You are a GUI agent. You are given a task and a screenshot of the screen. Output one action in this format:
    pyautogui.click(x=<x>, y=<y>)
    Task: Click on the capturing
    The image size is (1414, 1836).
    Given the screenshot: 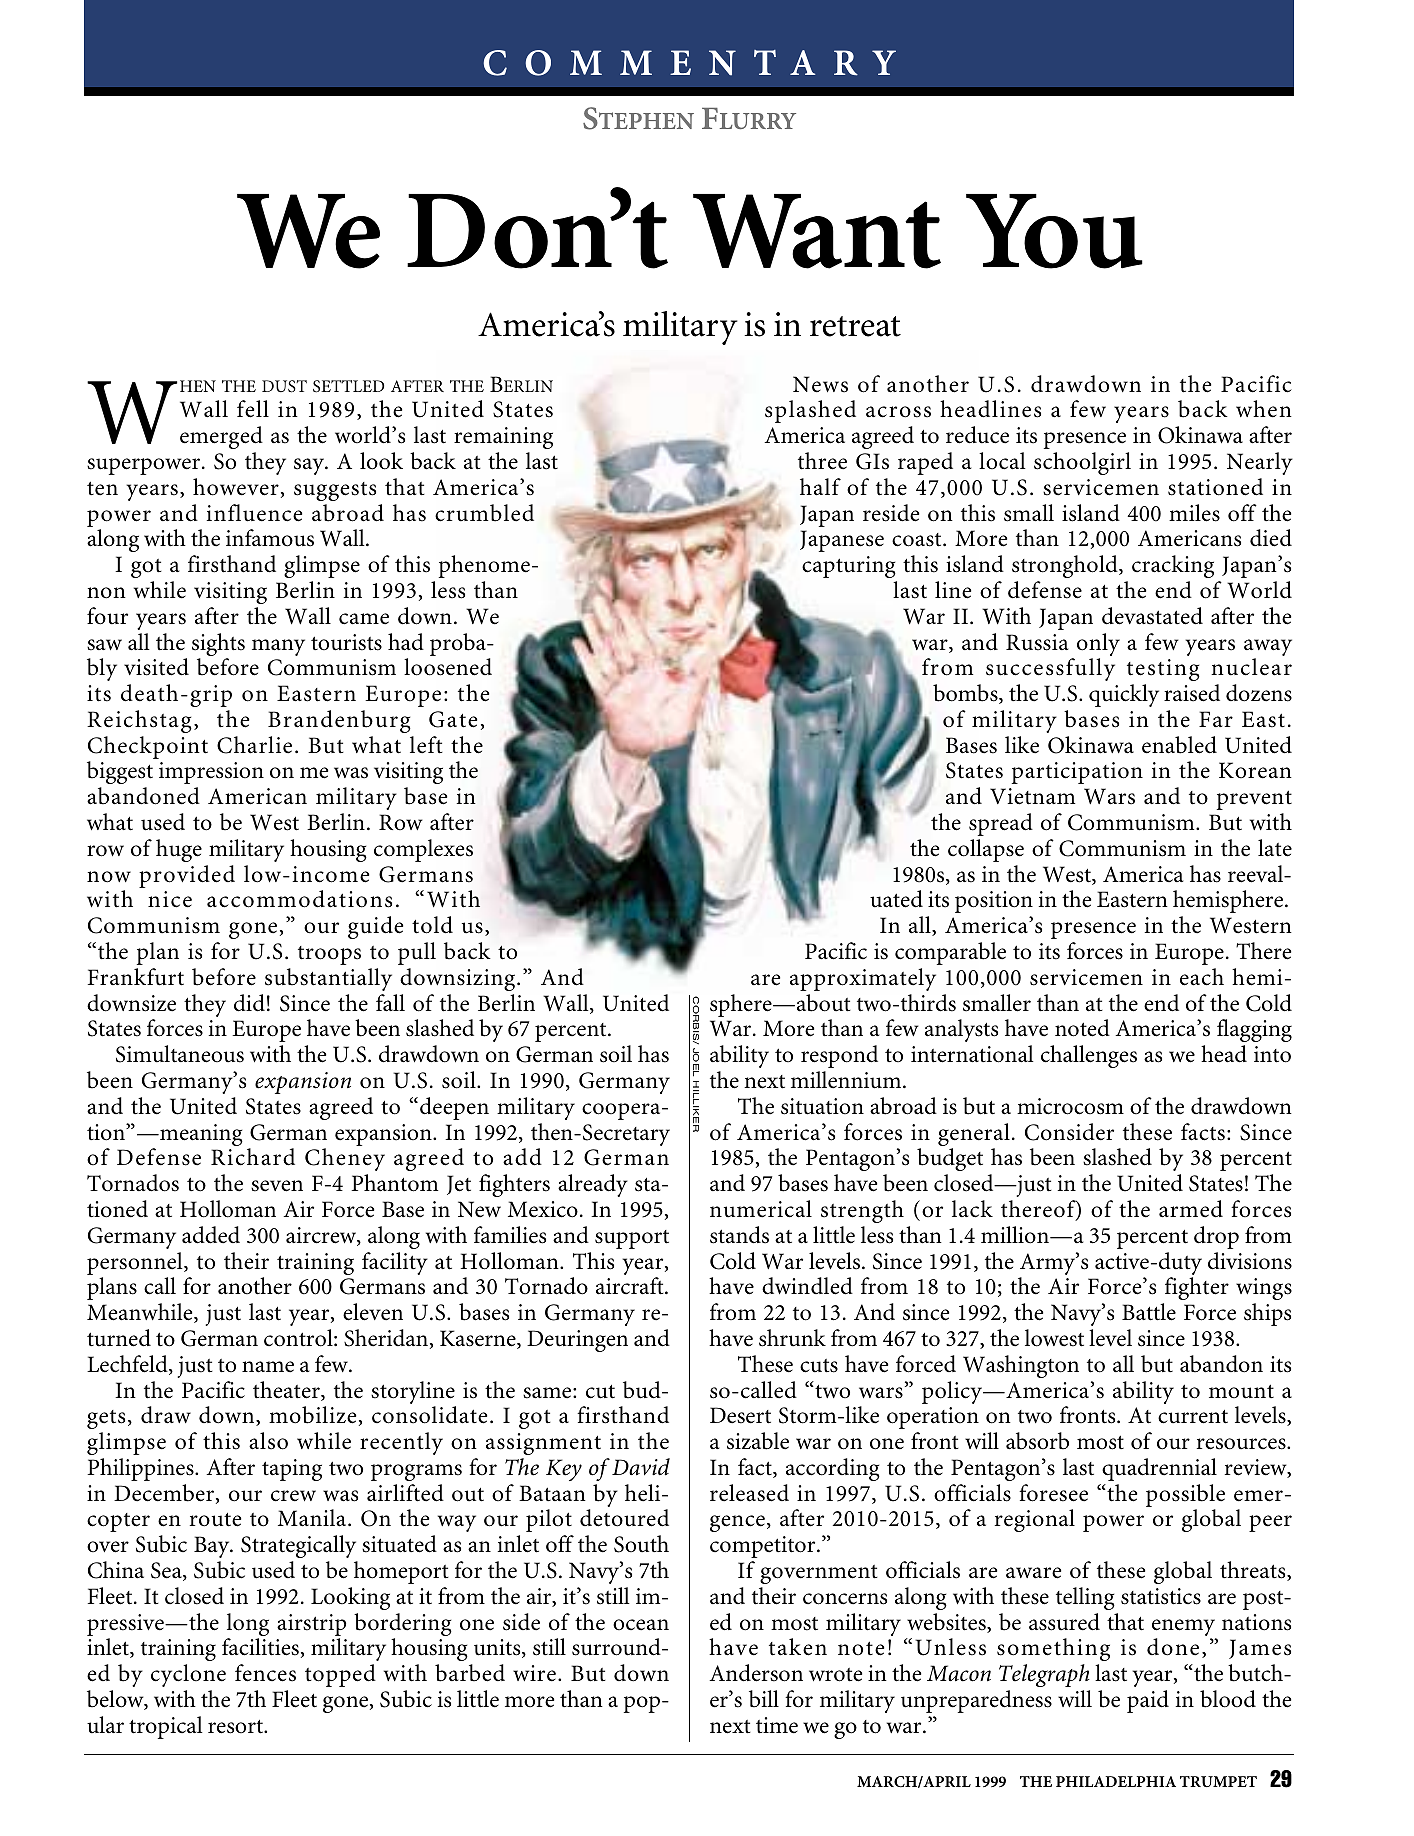 What is the action you would take?
    pyautogui.click(x=849, y=567)
